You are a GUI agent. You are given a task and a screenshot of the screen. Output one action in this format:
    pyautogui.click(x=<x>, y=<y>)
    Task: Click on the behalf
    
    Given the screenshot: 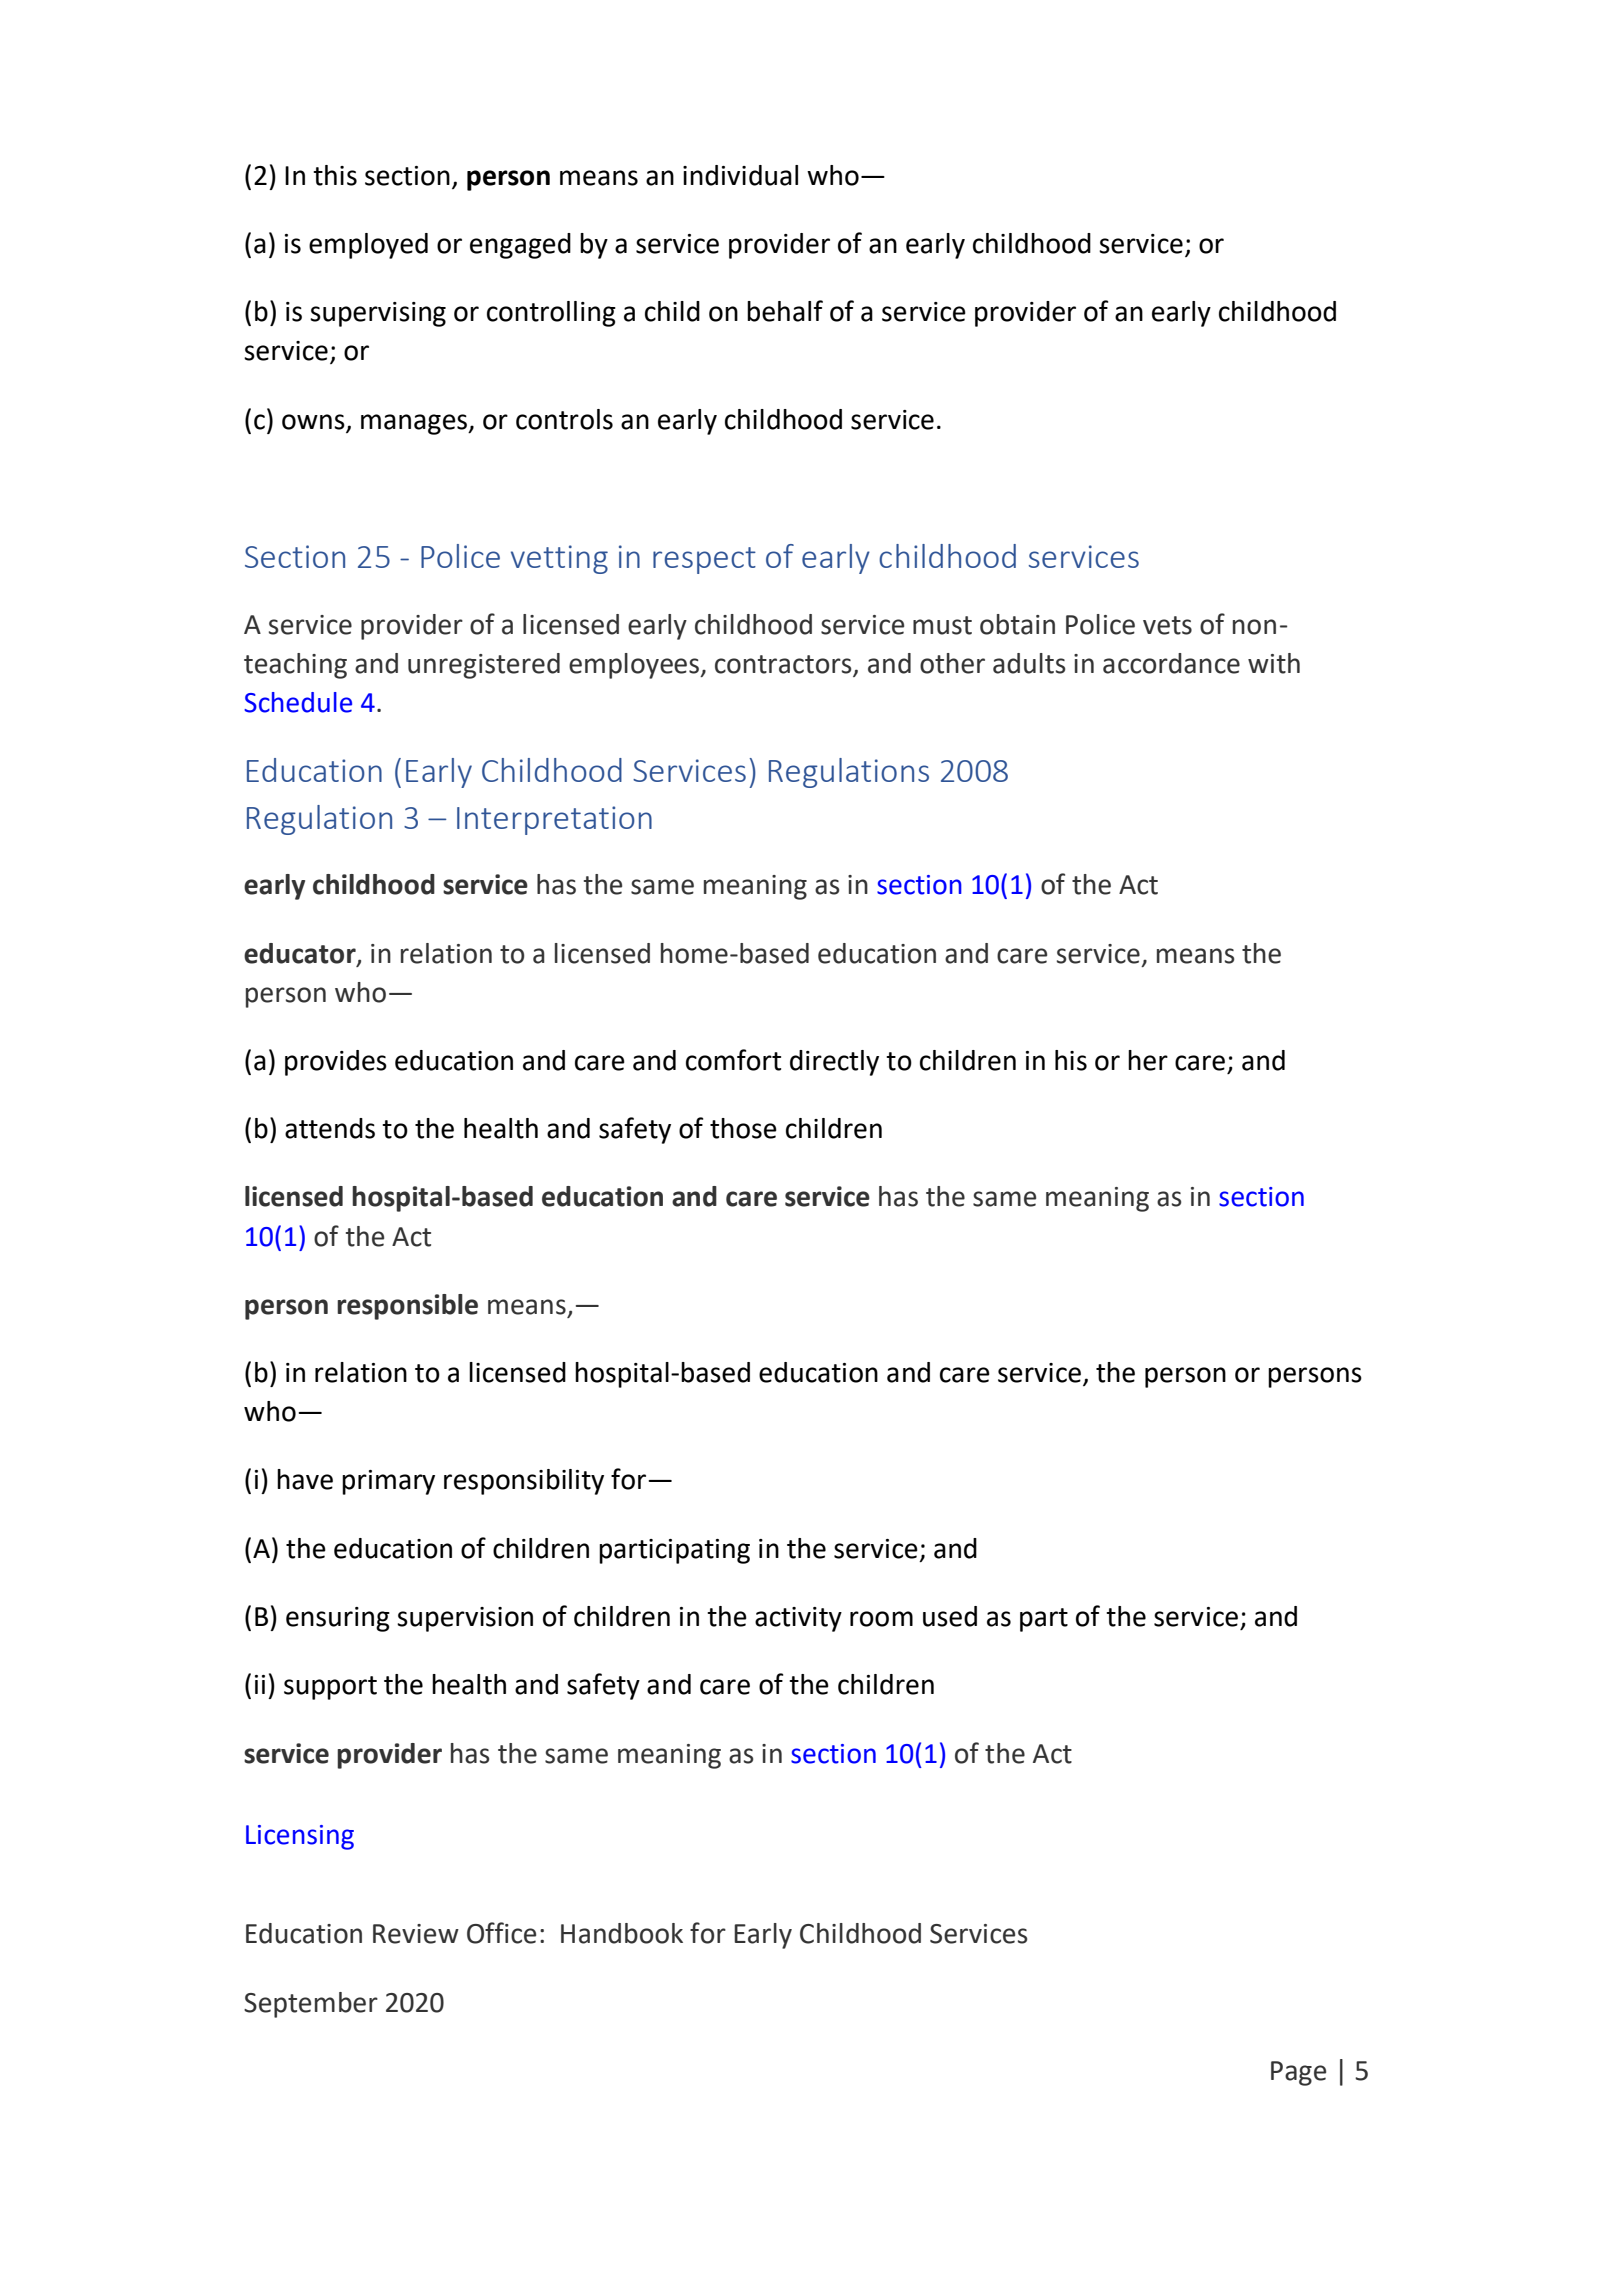 What is the action you would take?
    pyautogui.click(x=785, y=311)
